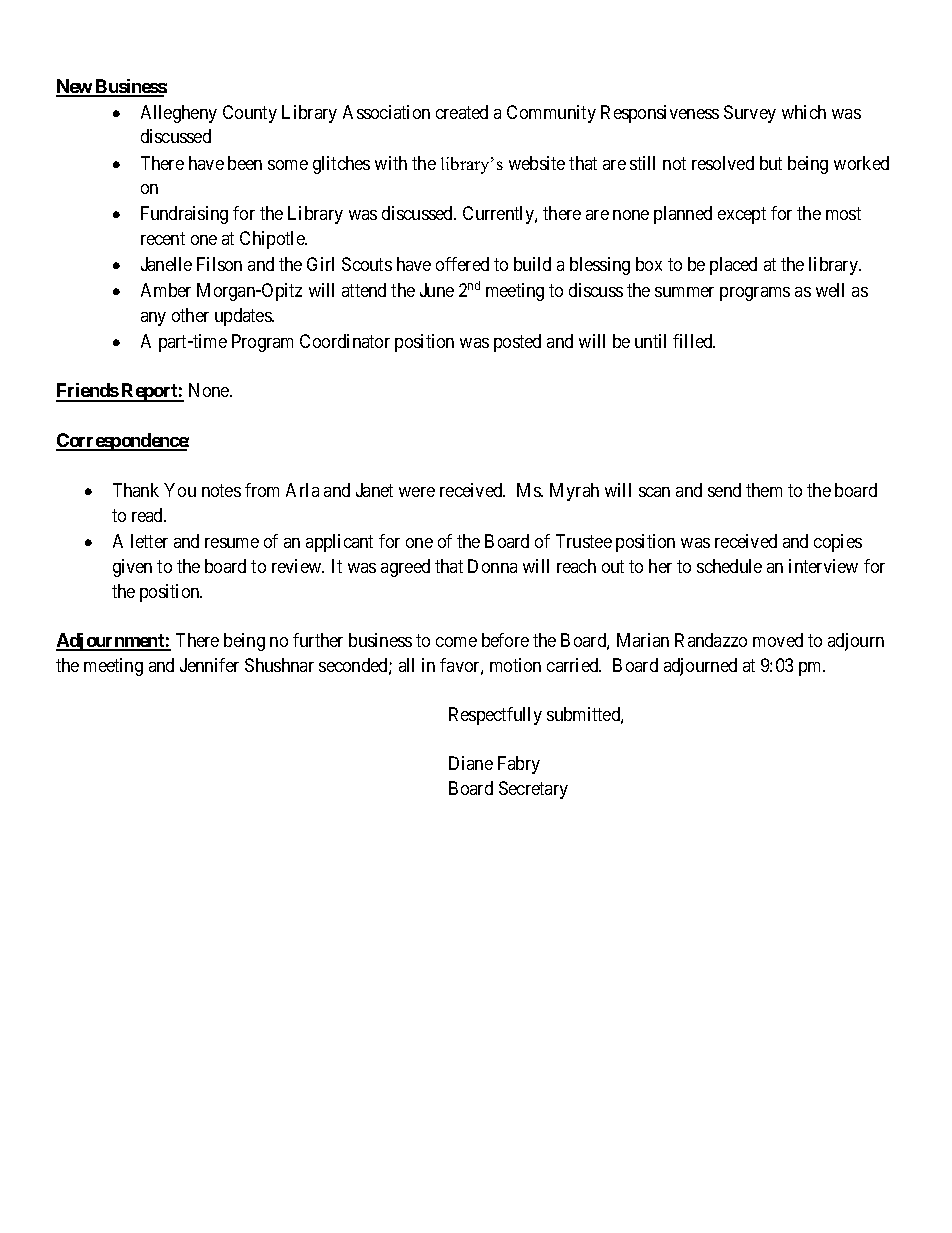 This image has height=1233, width=952. What do you see at coordinates (462, 112) in the image?
I see `created` at bounding box center [462, 112].
